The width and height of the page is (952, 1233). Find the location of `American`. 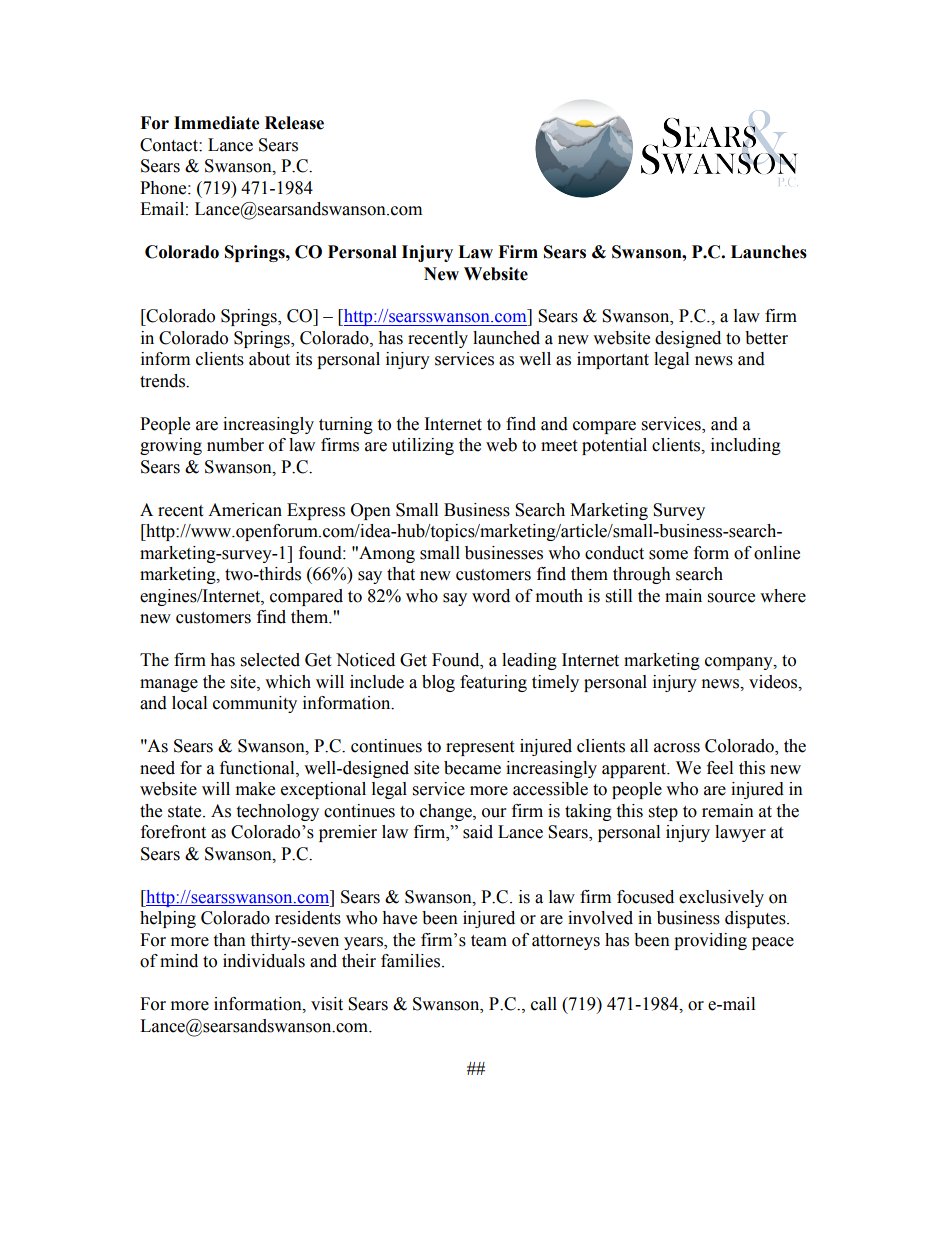

American is located at coordinates (245, 510).
